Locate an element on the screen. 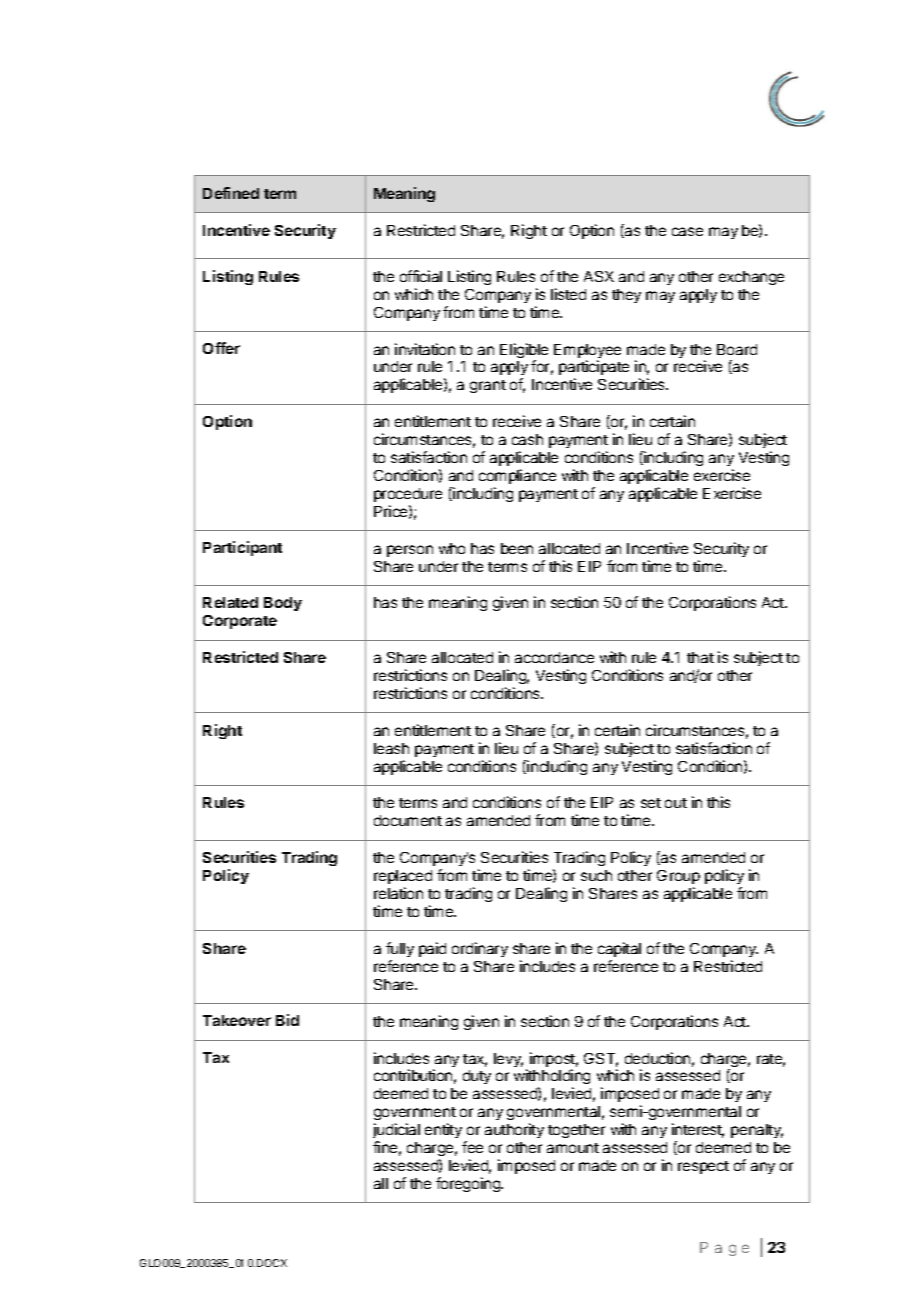  fee is located at coordinates (472, 1147).
